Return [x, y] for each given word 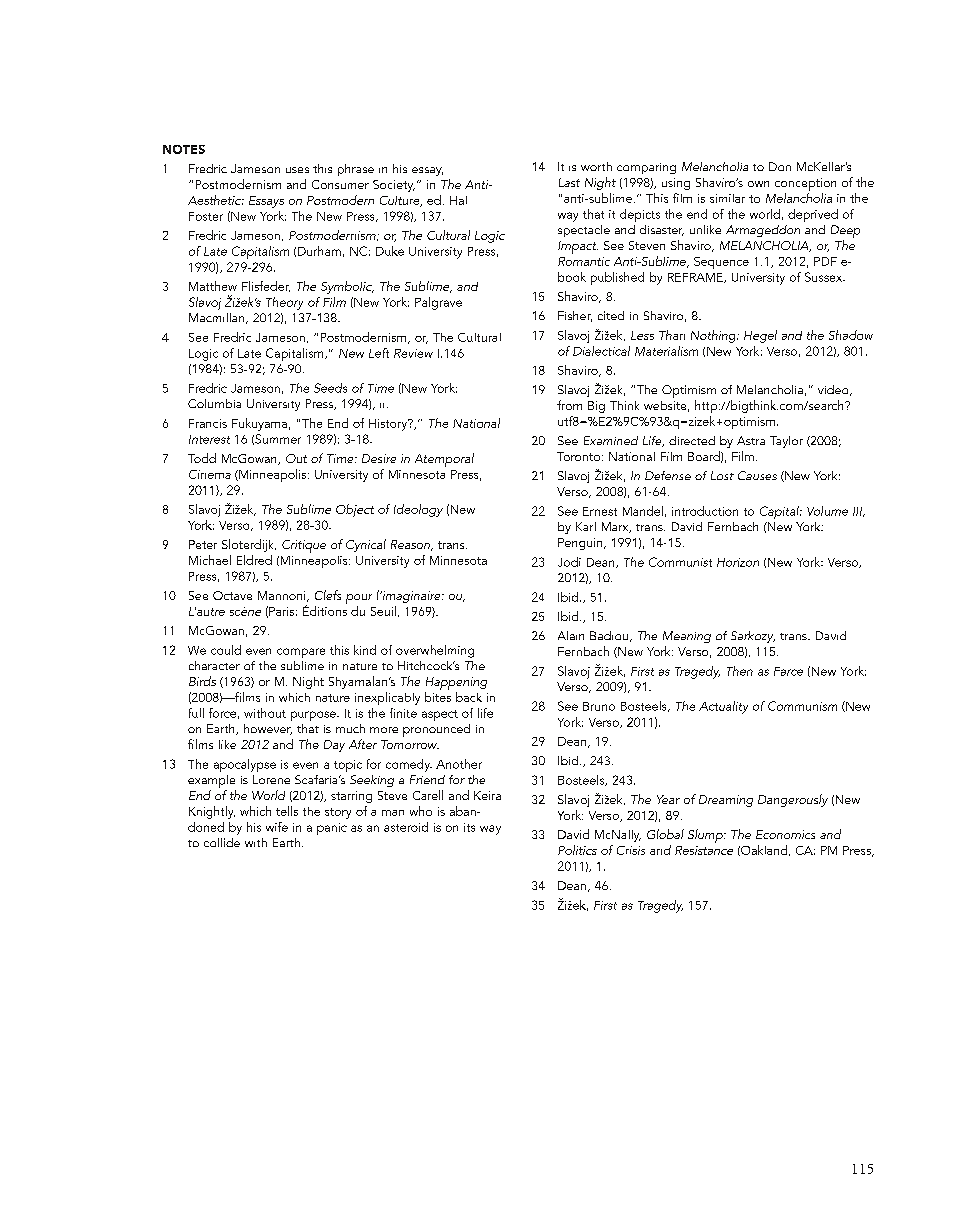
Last [569, 182]
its [469, 827]
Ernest [600, 511]
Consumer [340, 184]
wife [277, 827]
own [758, 184]
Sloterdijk [249, 545]
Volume [827, 511]
